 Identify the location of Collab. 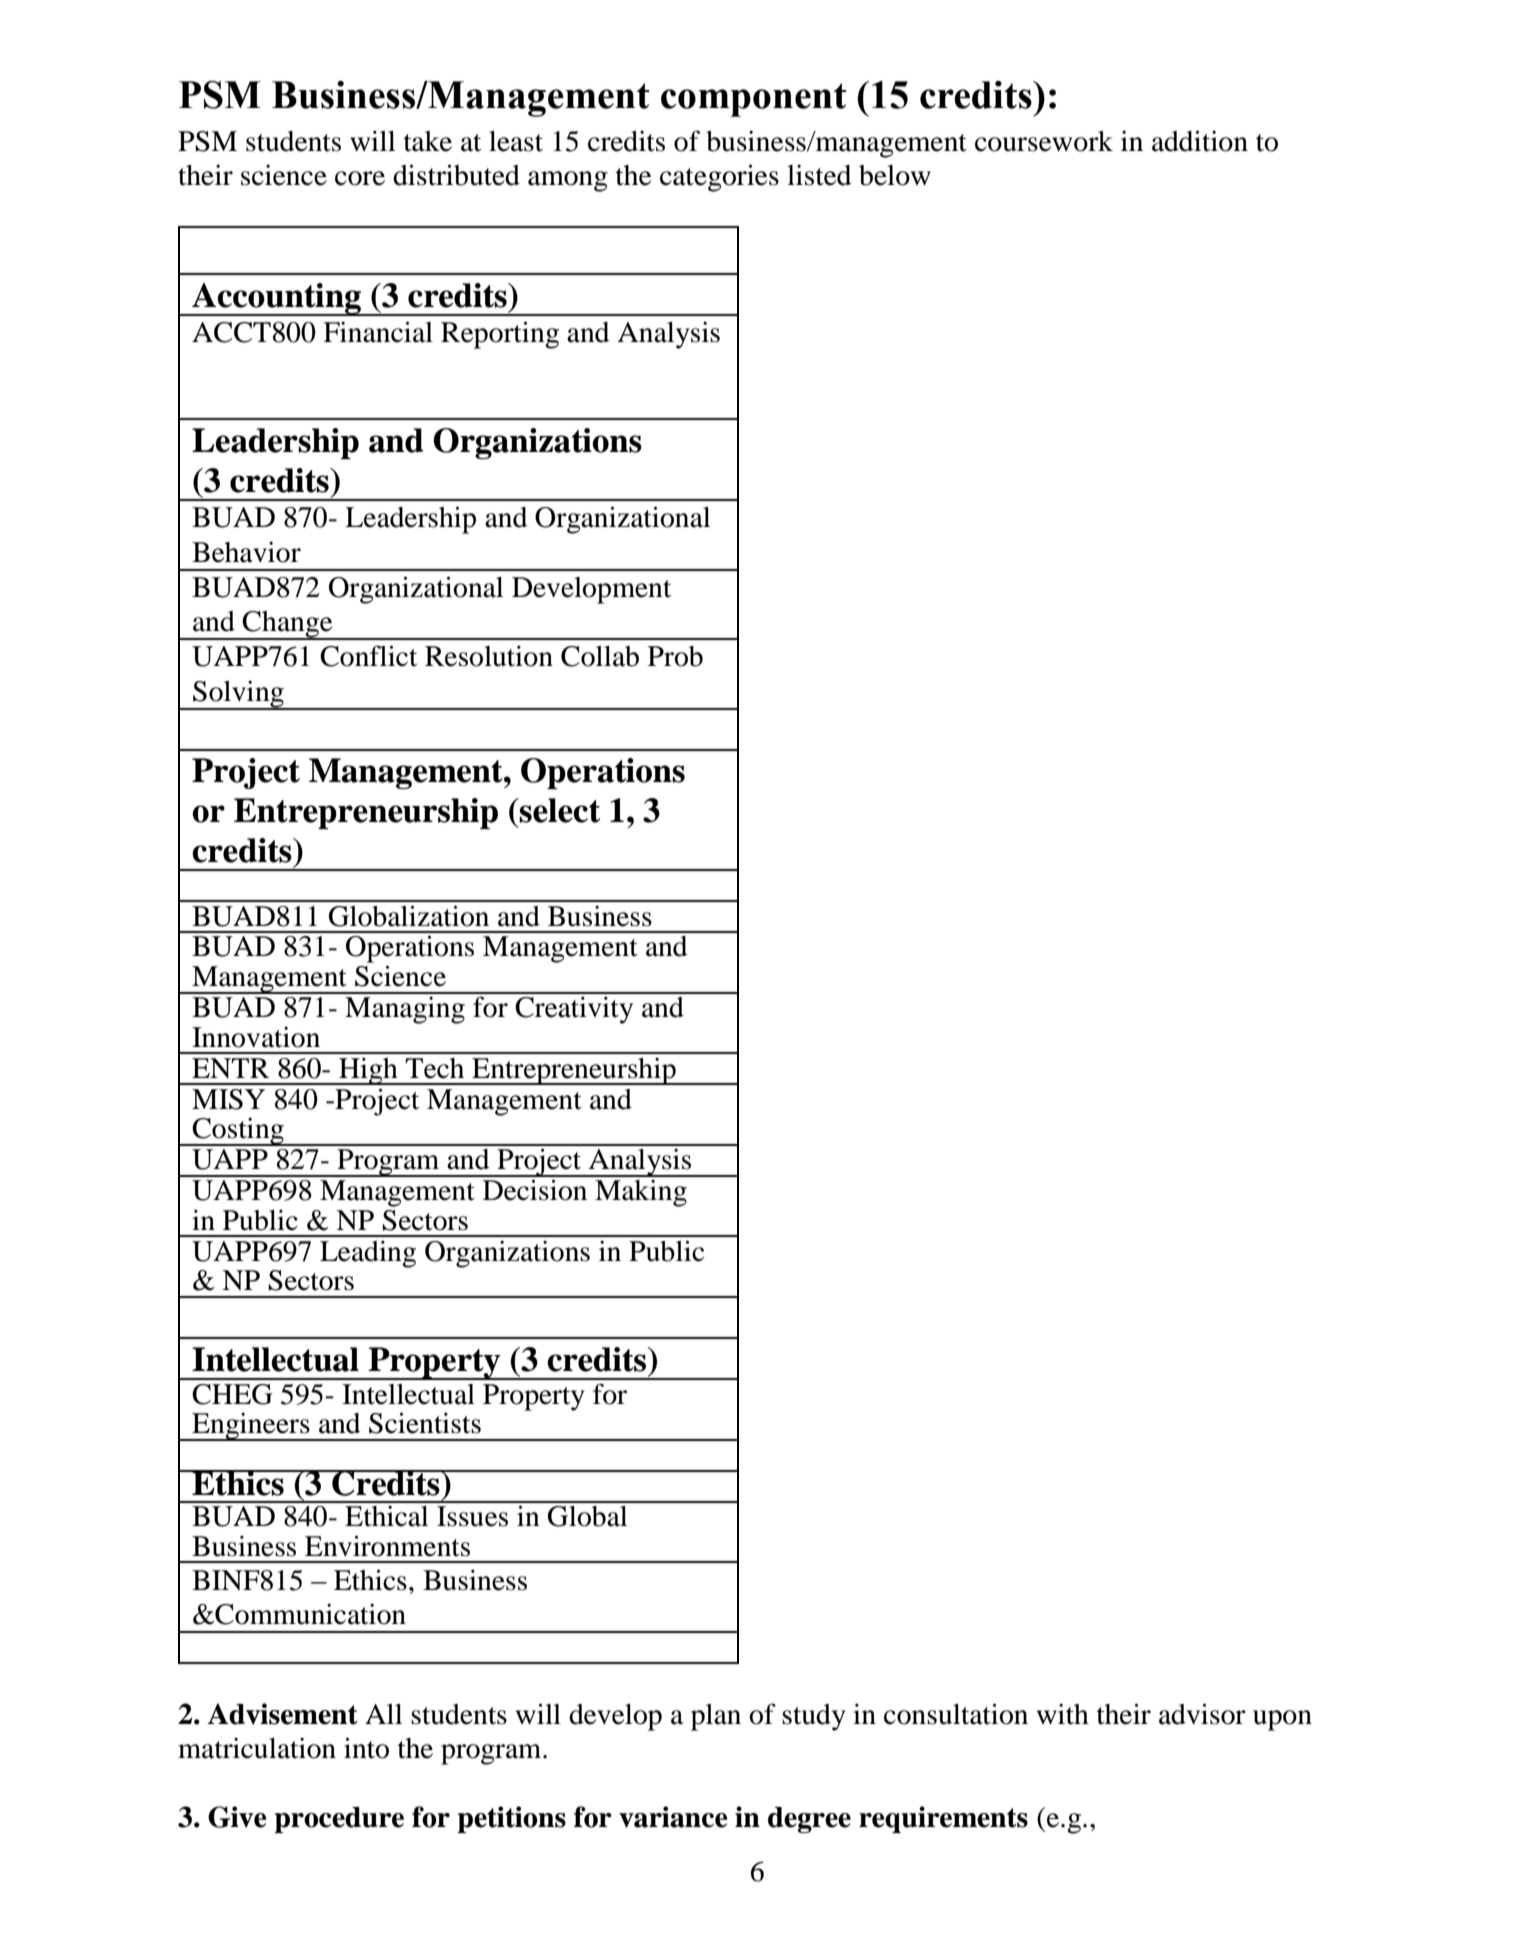
(600, 656).
